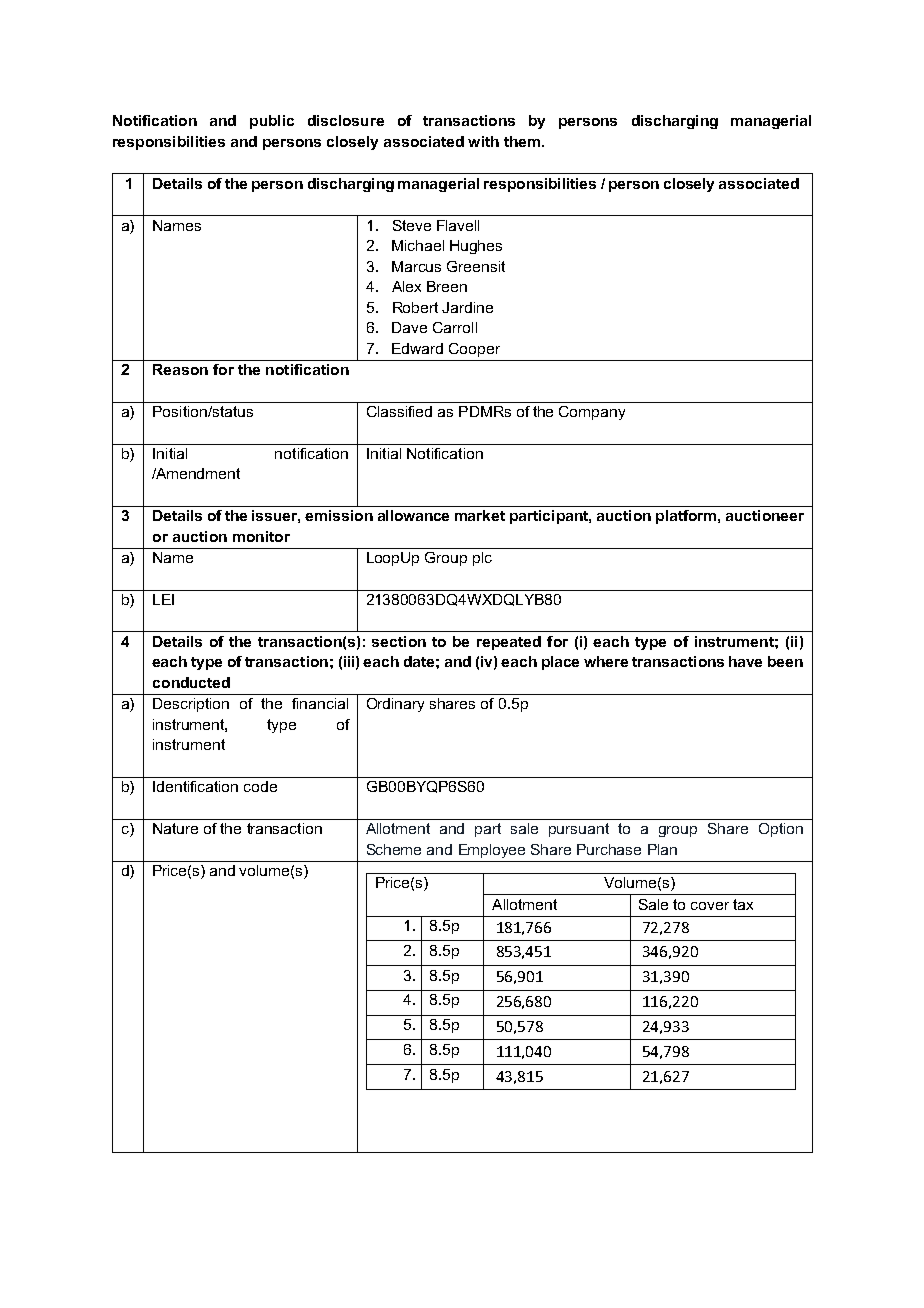 Image resolution: width=924 pixels, height=1308 pixels. What do you see at coordinates (180, 369) in the image?
I see `Reason` at bounding box center [180, 369].
